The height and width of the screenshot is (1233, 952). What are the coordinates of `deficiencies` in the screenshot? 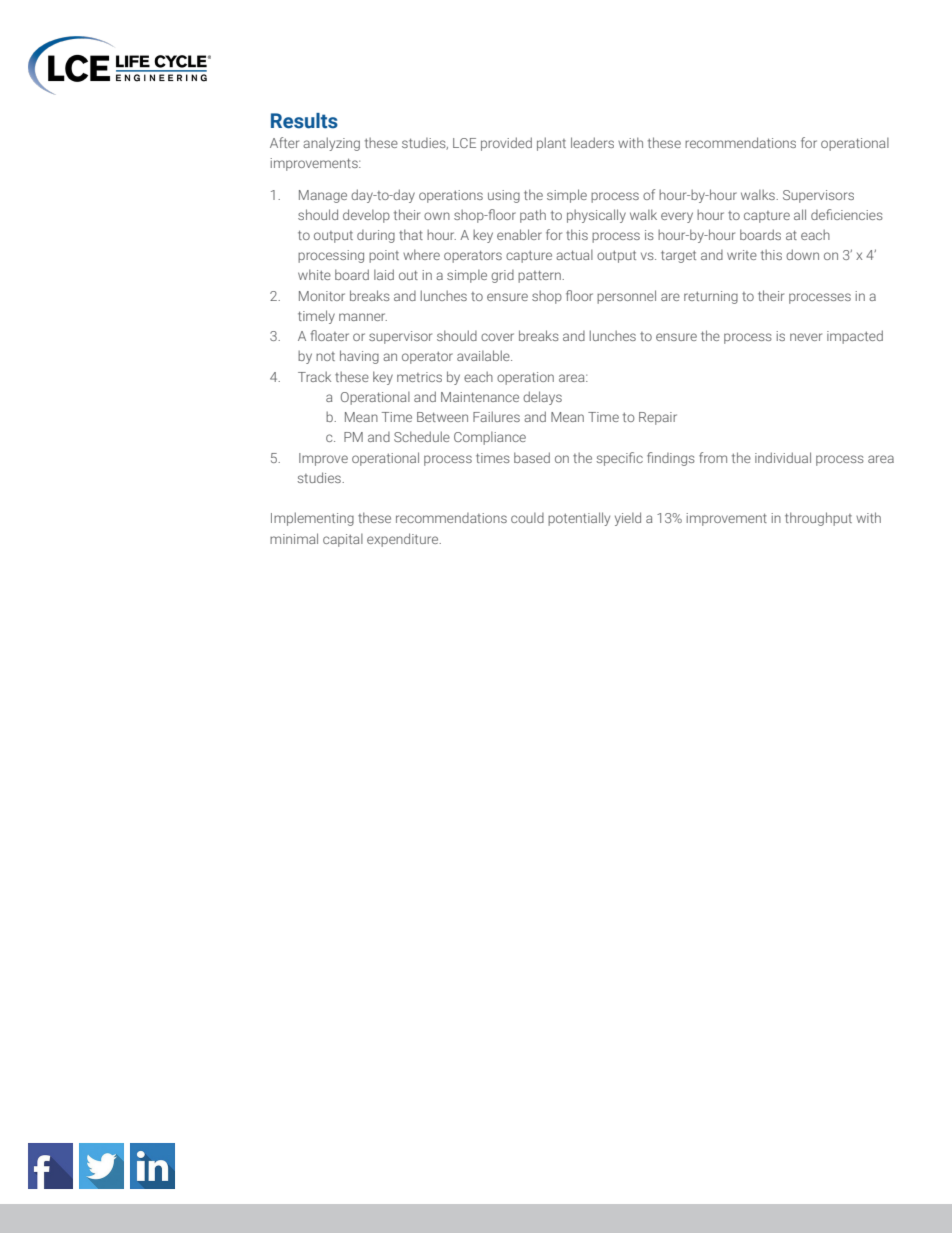 It's located at (847, 214).
